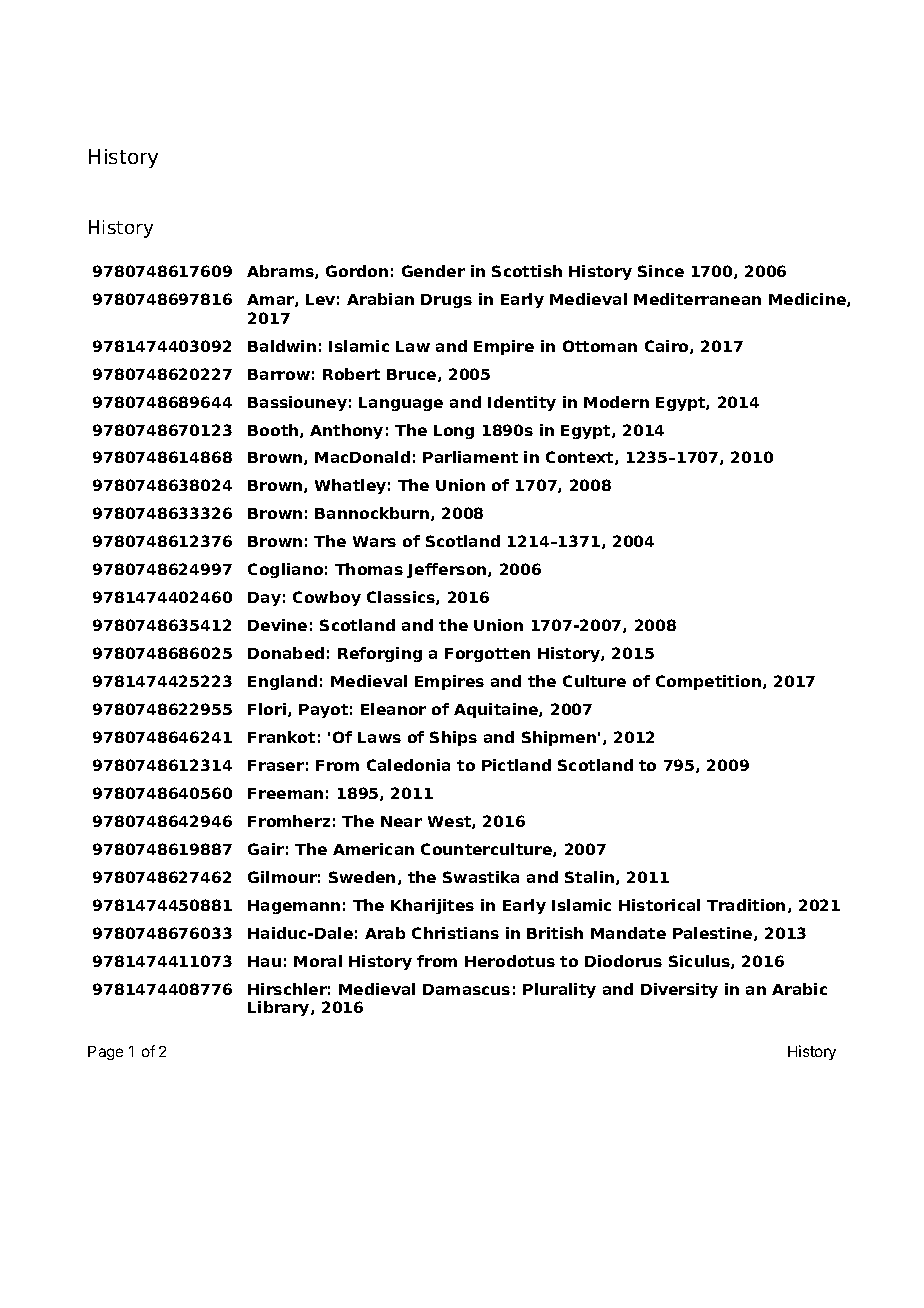 Image resolution: width=924 pixels, height=1308 pixels. What do you see at coordinates (327, 598) in the page?
I see `Cowboy` at bounding box center [327, 598].
